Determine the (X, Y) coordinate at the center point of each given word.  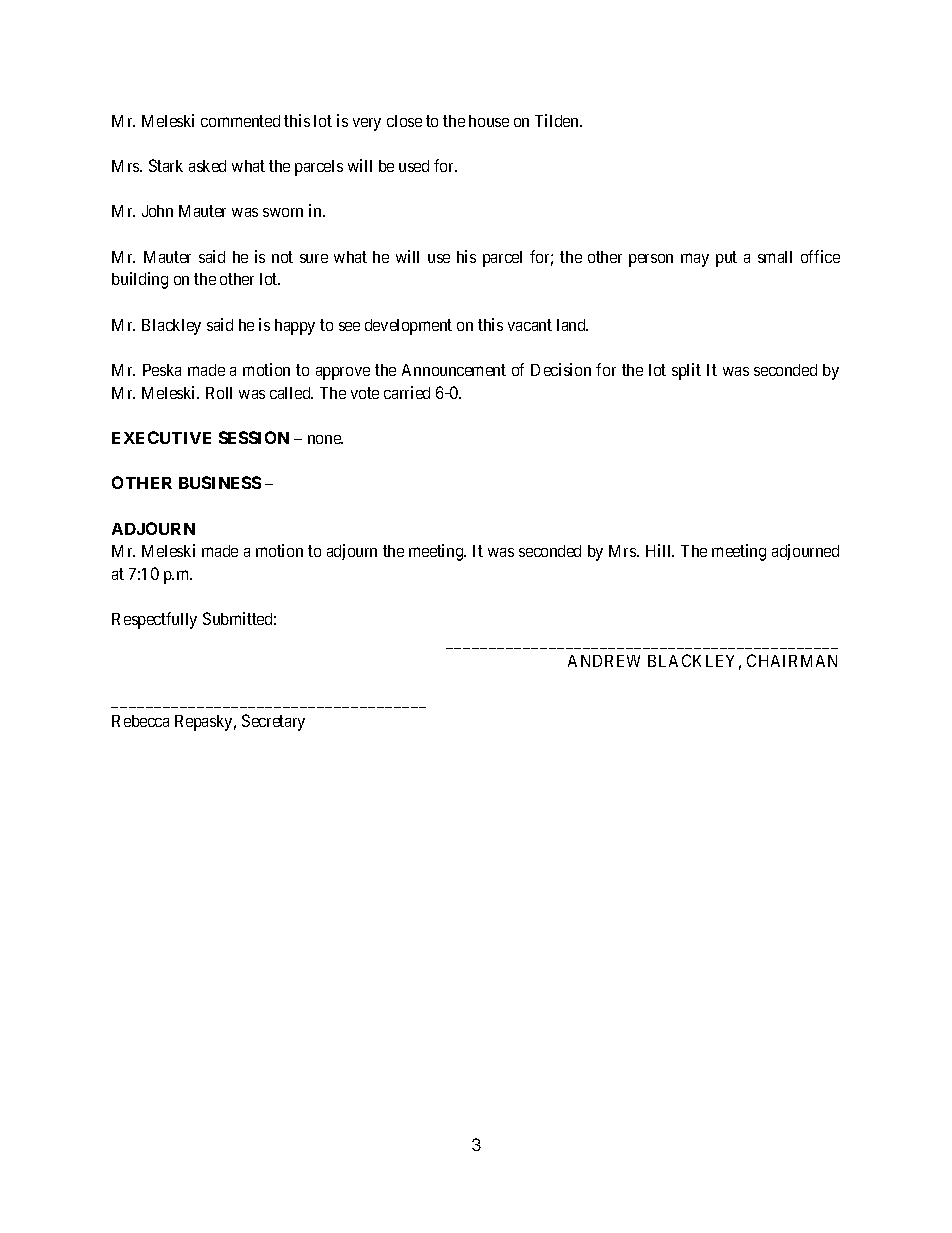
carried (407, 392)
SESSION (254, 437)
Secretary (273, 722)
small (775, 257)
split (686, 371)
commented (240, 121)
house (489, 121)
